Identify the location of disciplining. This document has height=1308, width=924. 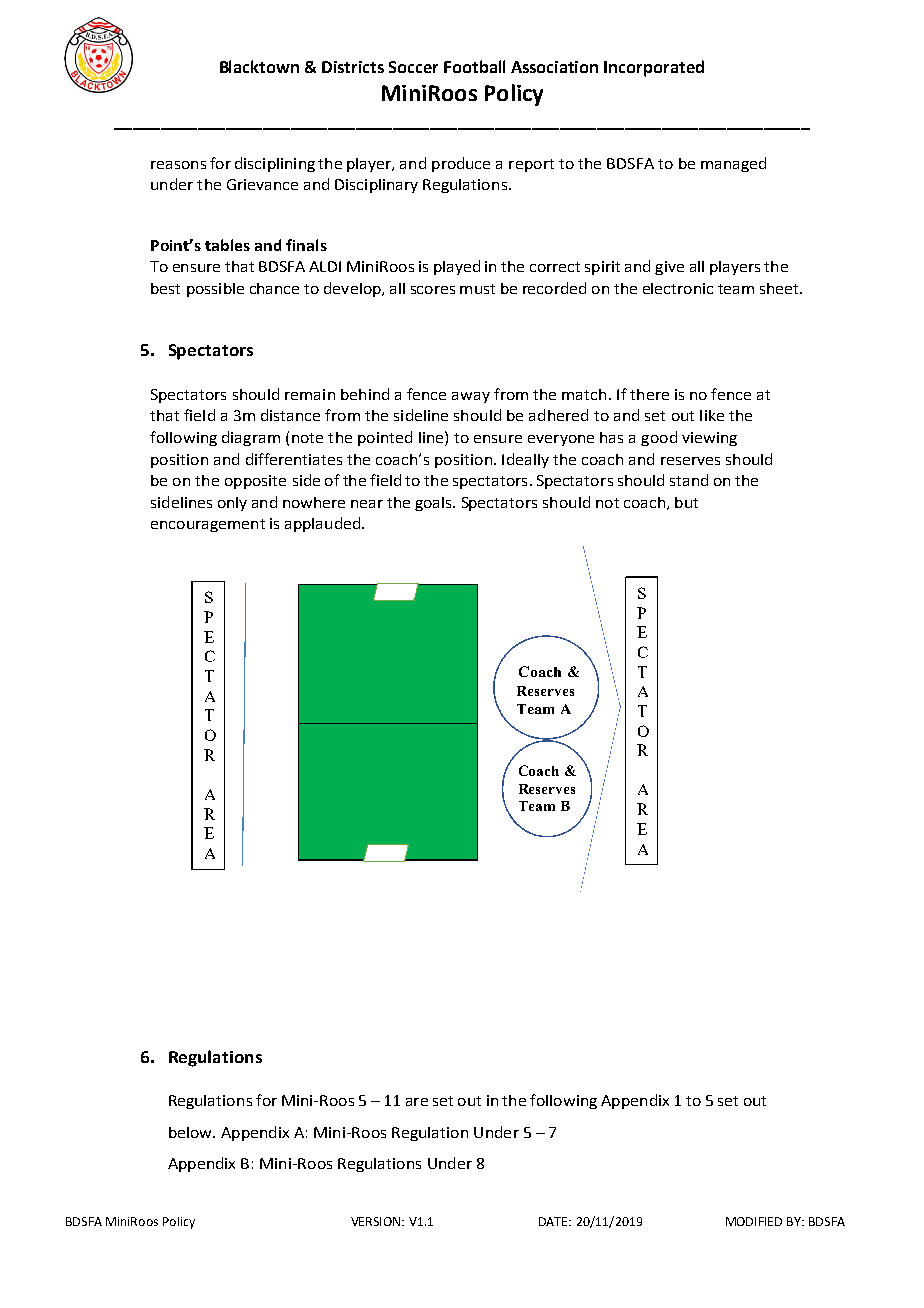
(275, 164).
